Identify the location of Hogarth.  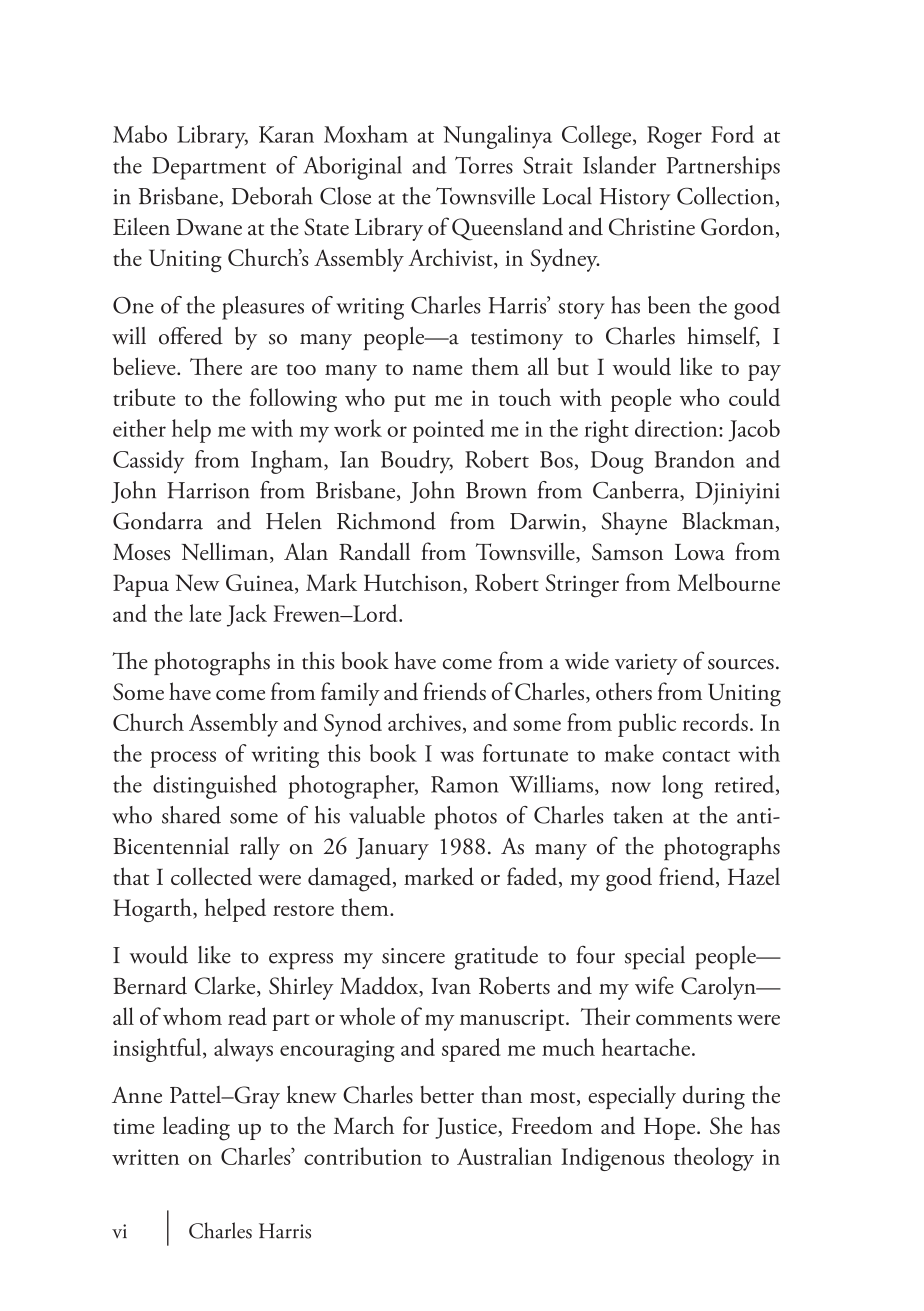
(153, 910).
